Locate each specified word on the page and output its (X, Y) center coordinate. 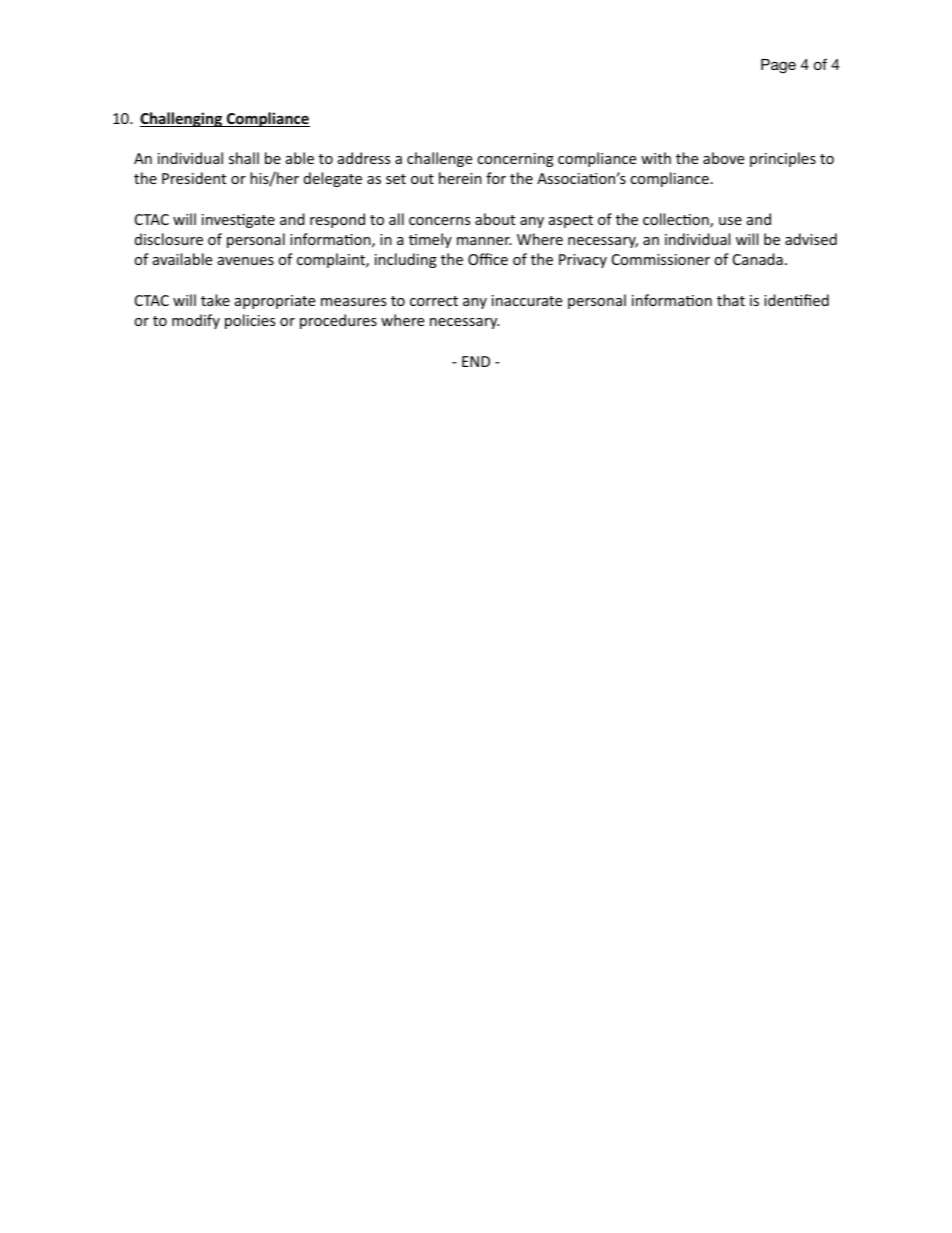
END (476, 361)
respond (337, 220)
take (215, 300)
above (723, 158)
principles (783, 159)
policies (250, 321)
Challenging (182, 119)
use (730, 221)
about (495, 219)
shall (244, 158)
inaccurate (527, 300)
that (731, 300)
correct (434, 301)
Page (778, 66)
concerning (515, 160)
